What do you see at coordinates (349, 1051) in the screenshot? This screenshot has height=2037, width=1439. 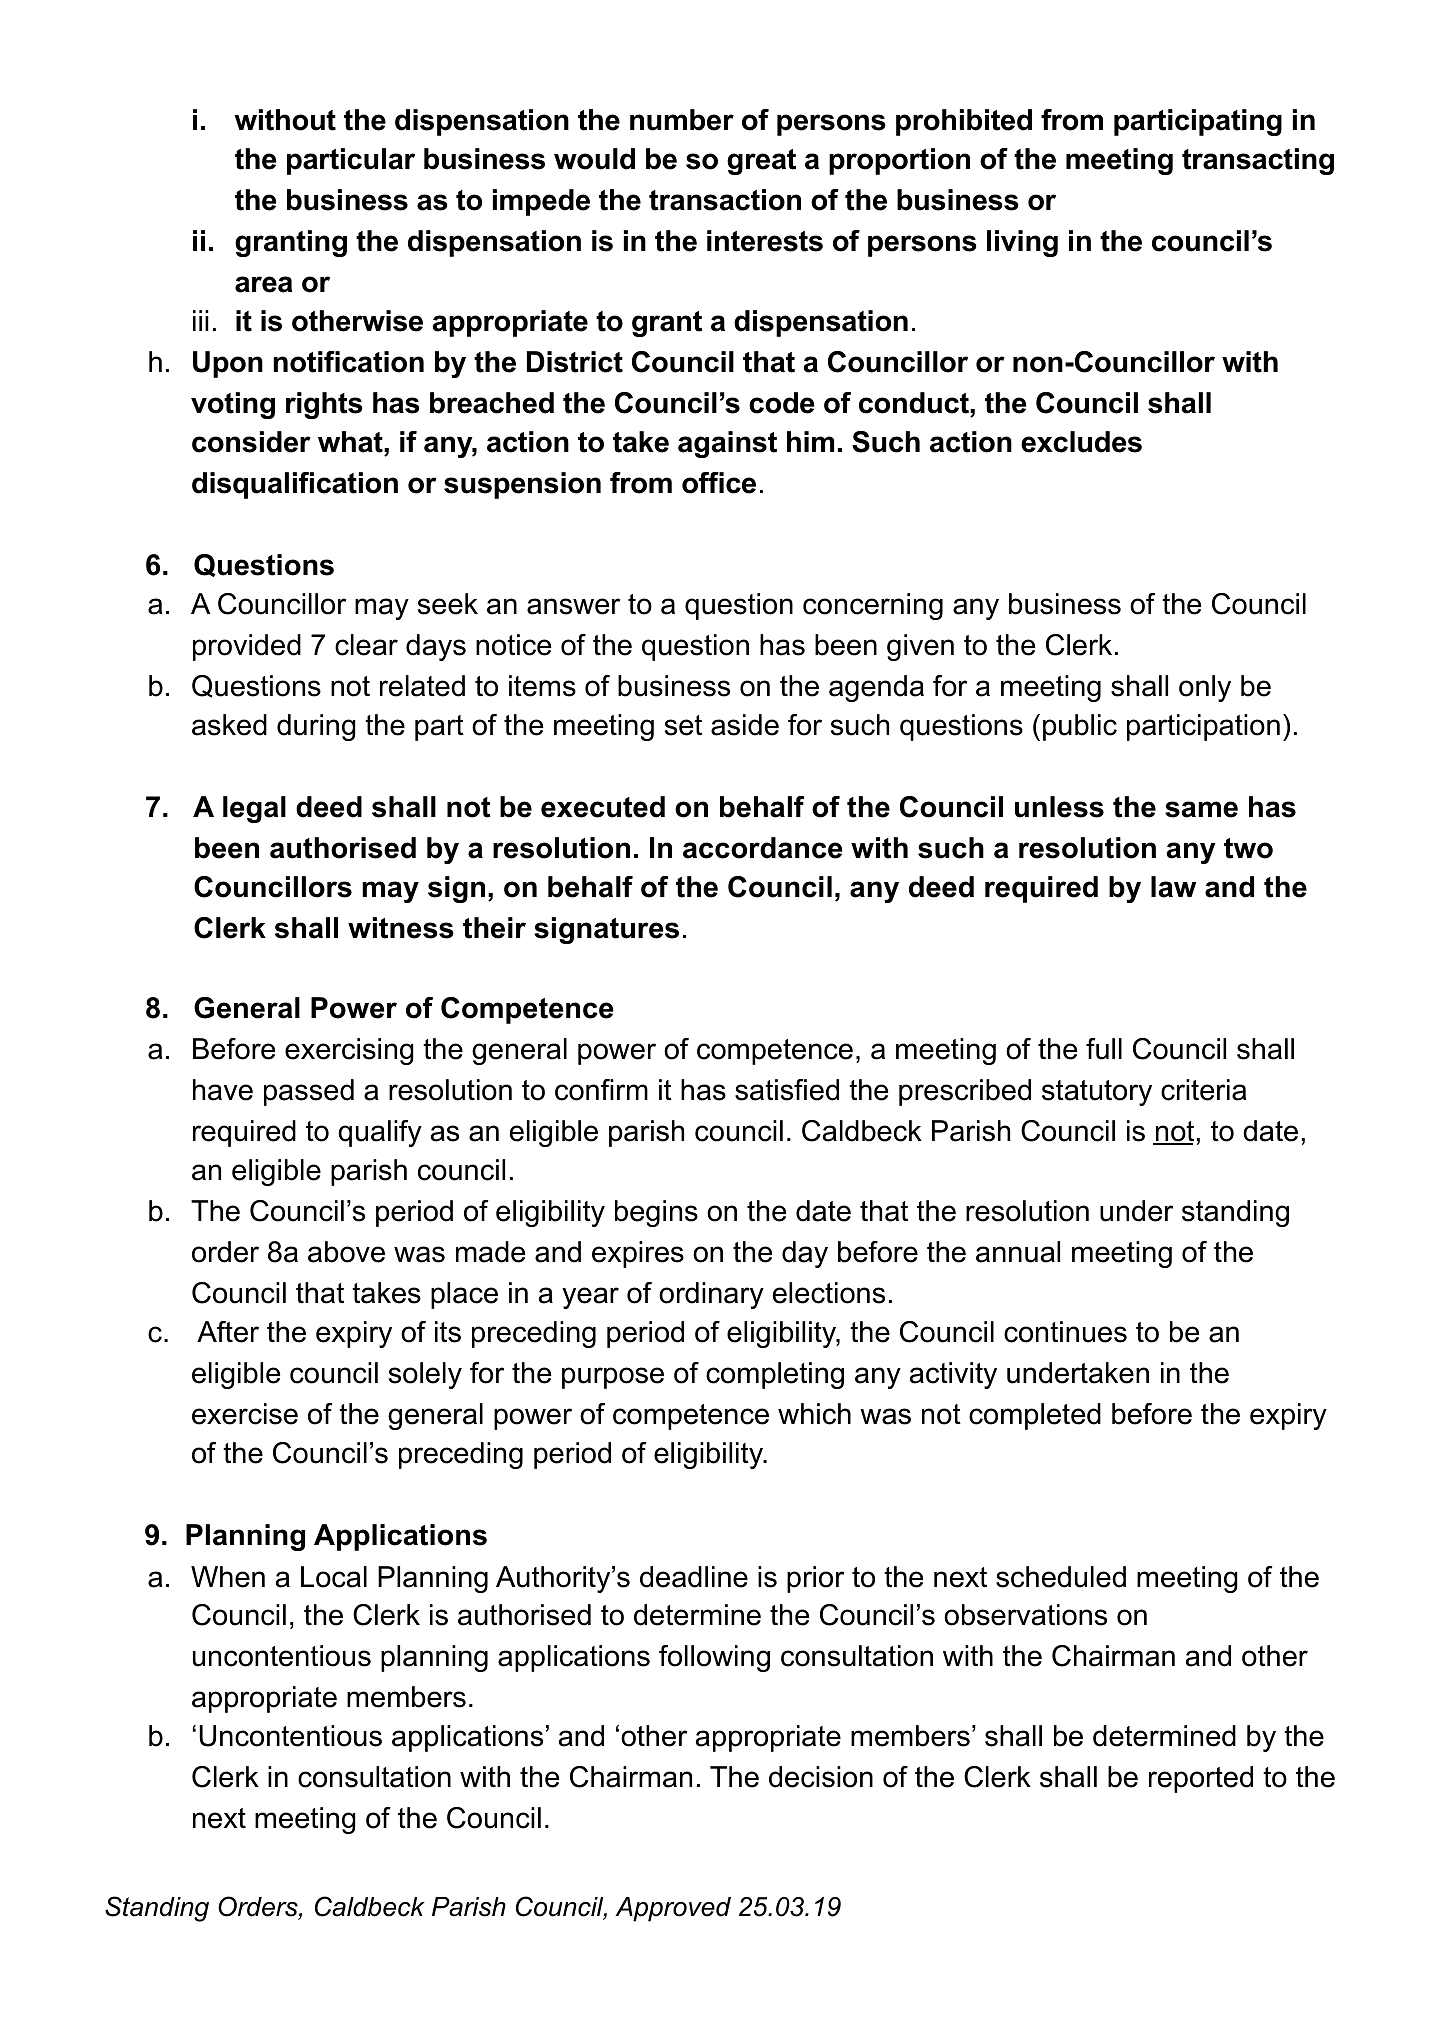 I see `exercising` at bounding box center [349, 1051].
